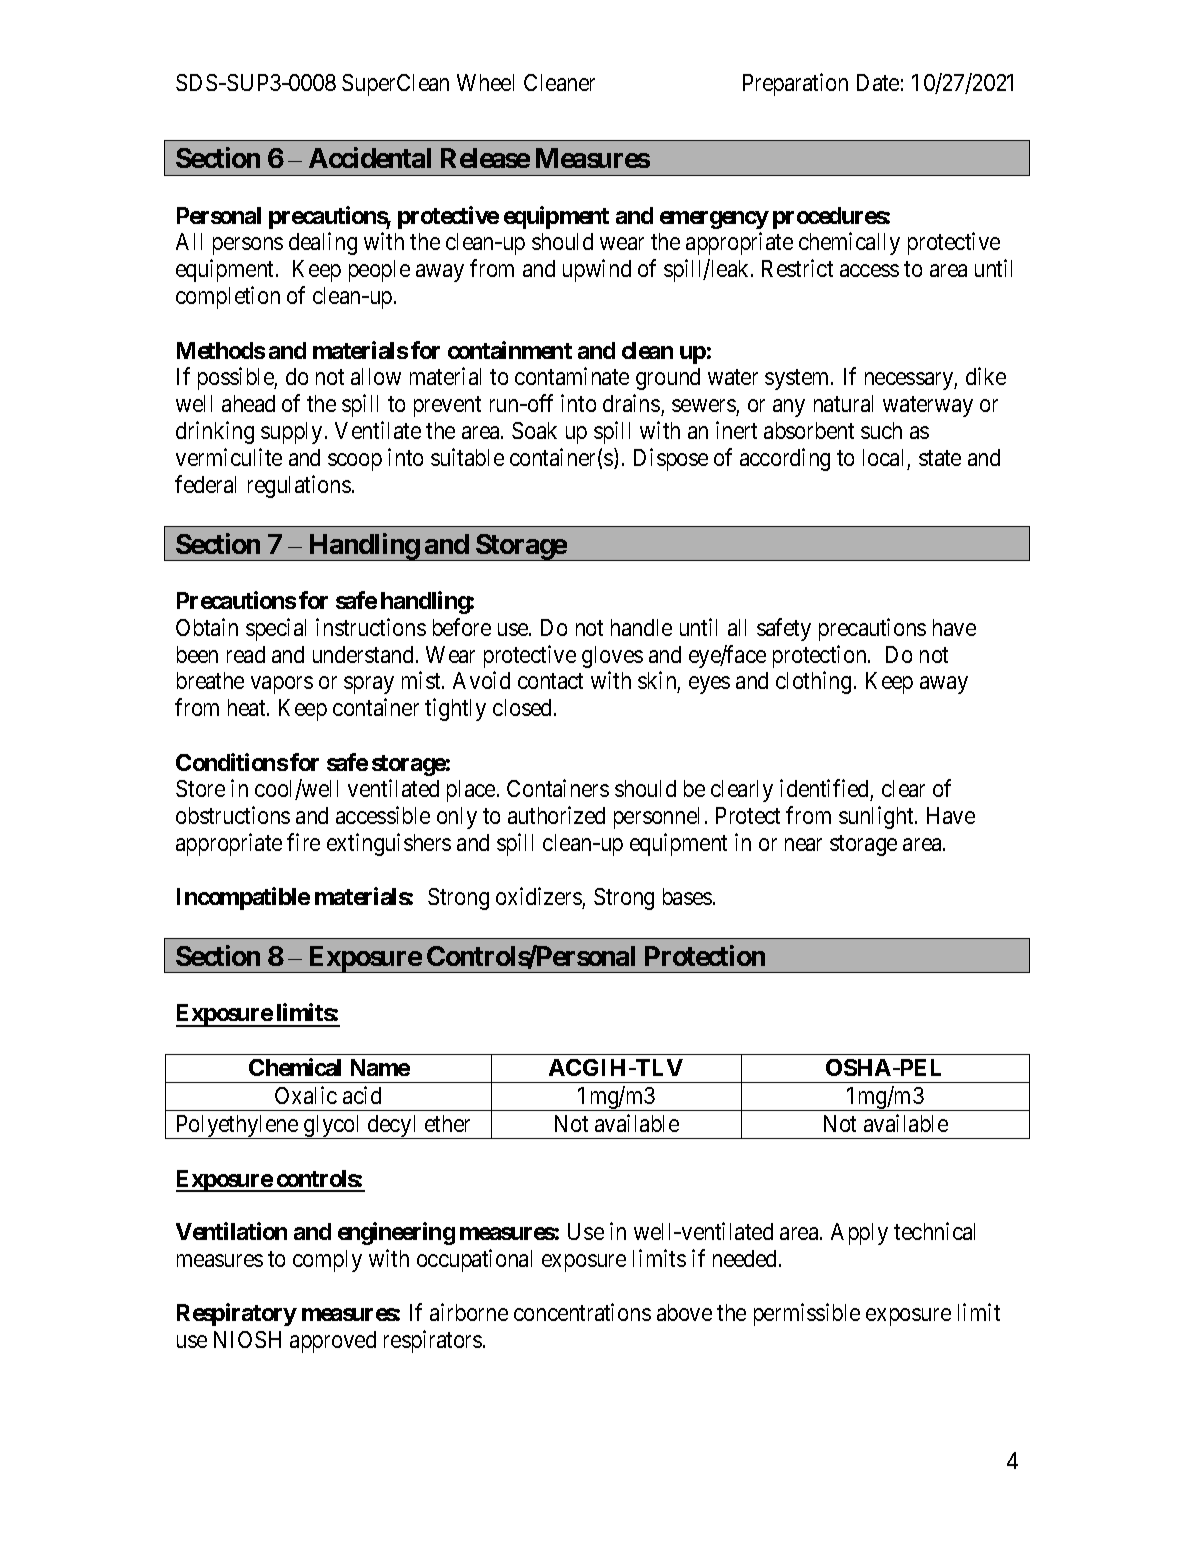 Image resolution: width=1194 pixels, height=1545 pixels. Describe the element at coordinates (306, 1095) in the document. I see `Oxalic` at that location.
